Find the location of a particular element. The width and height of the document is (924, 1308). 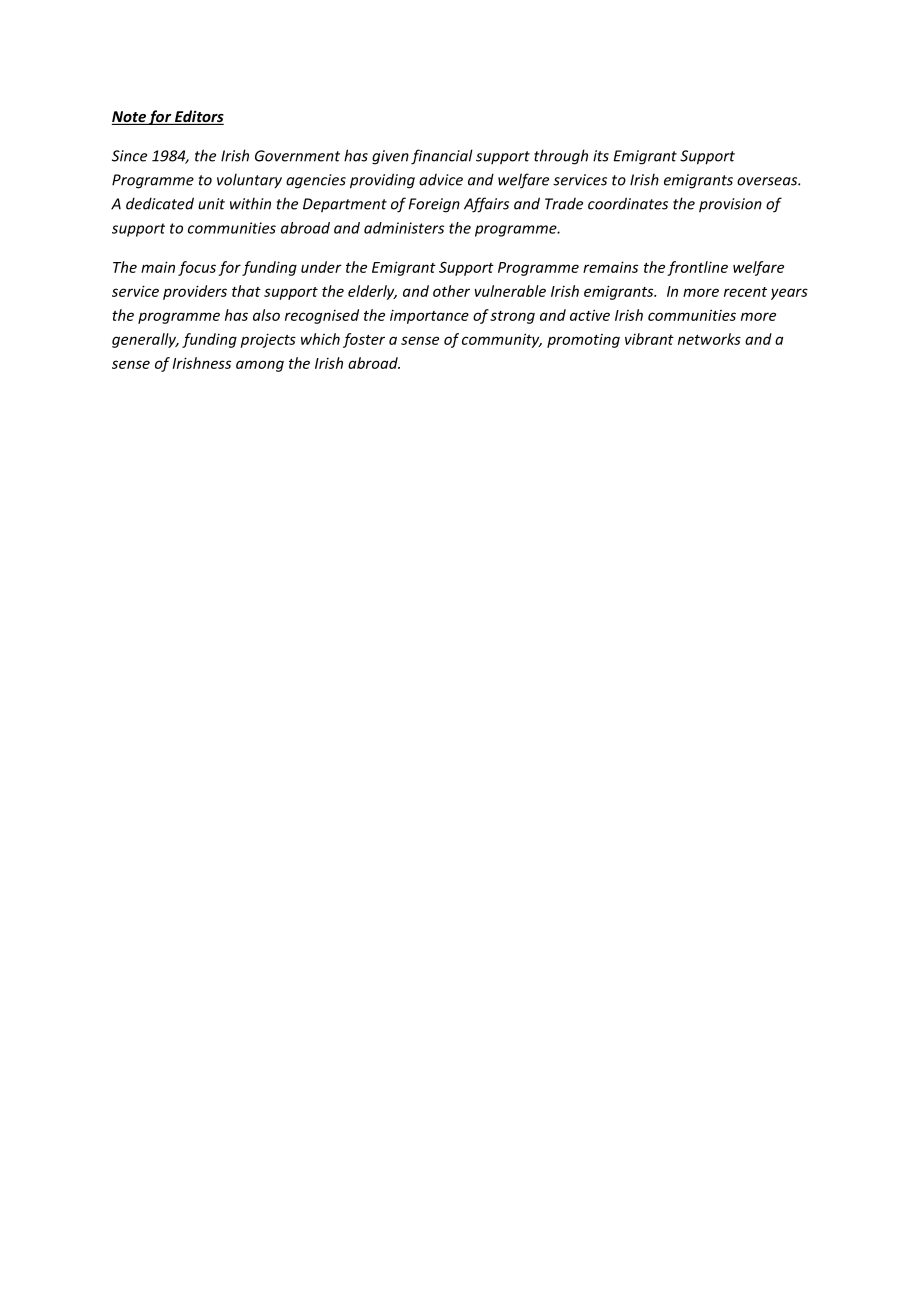

provision is located at coordinates (730, 205).
